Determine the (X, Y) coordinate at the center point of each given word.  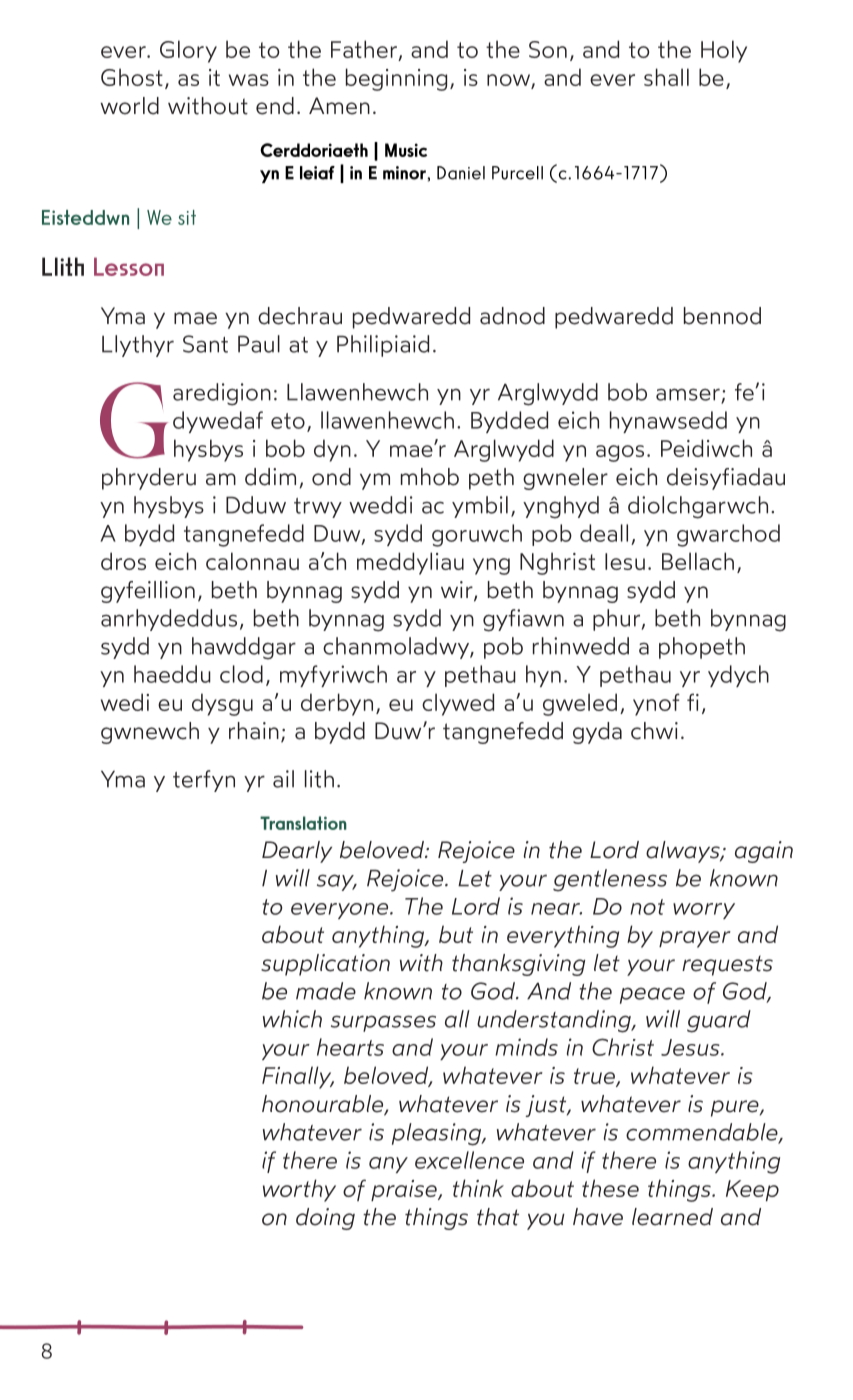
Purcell (517, 173)
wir (458, 590)
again (764, 852)
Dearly (297, 852)
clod (241, 674)
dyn (332, 450)
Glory (188, 51)
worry (704, 911)
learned (672, 1217)
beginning (396, 79)
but (456, 934)
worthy (299, 1190)
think (478, 1188)
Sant (205, 344)
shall (666, 77)
